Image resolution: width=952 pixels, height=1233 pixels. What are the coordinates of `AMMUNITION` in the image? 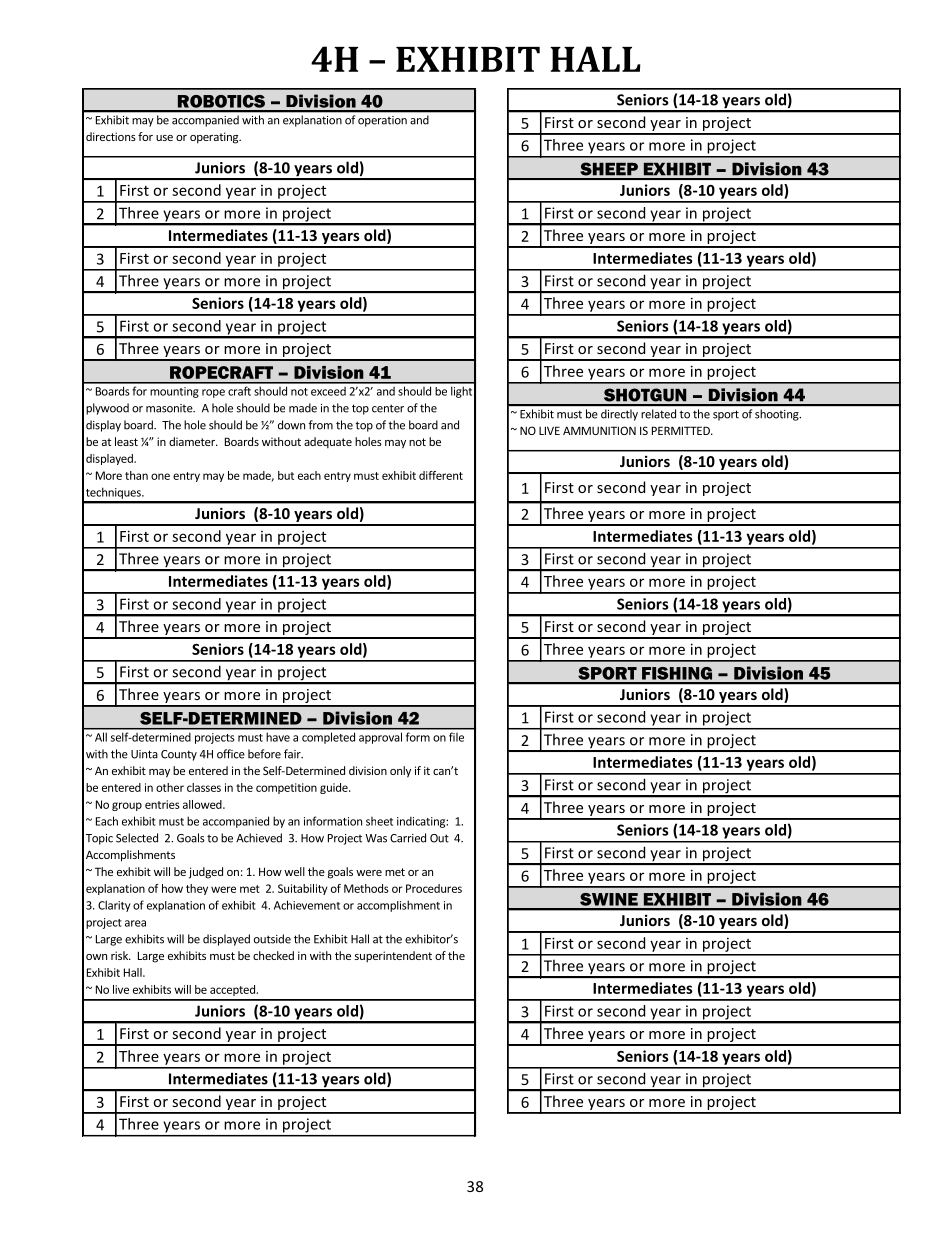 It's located at (599, 430).
